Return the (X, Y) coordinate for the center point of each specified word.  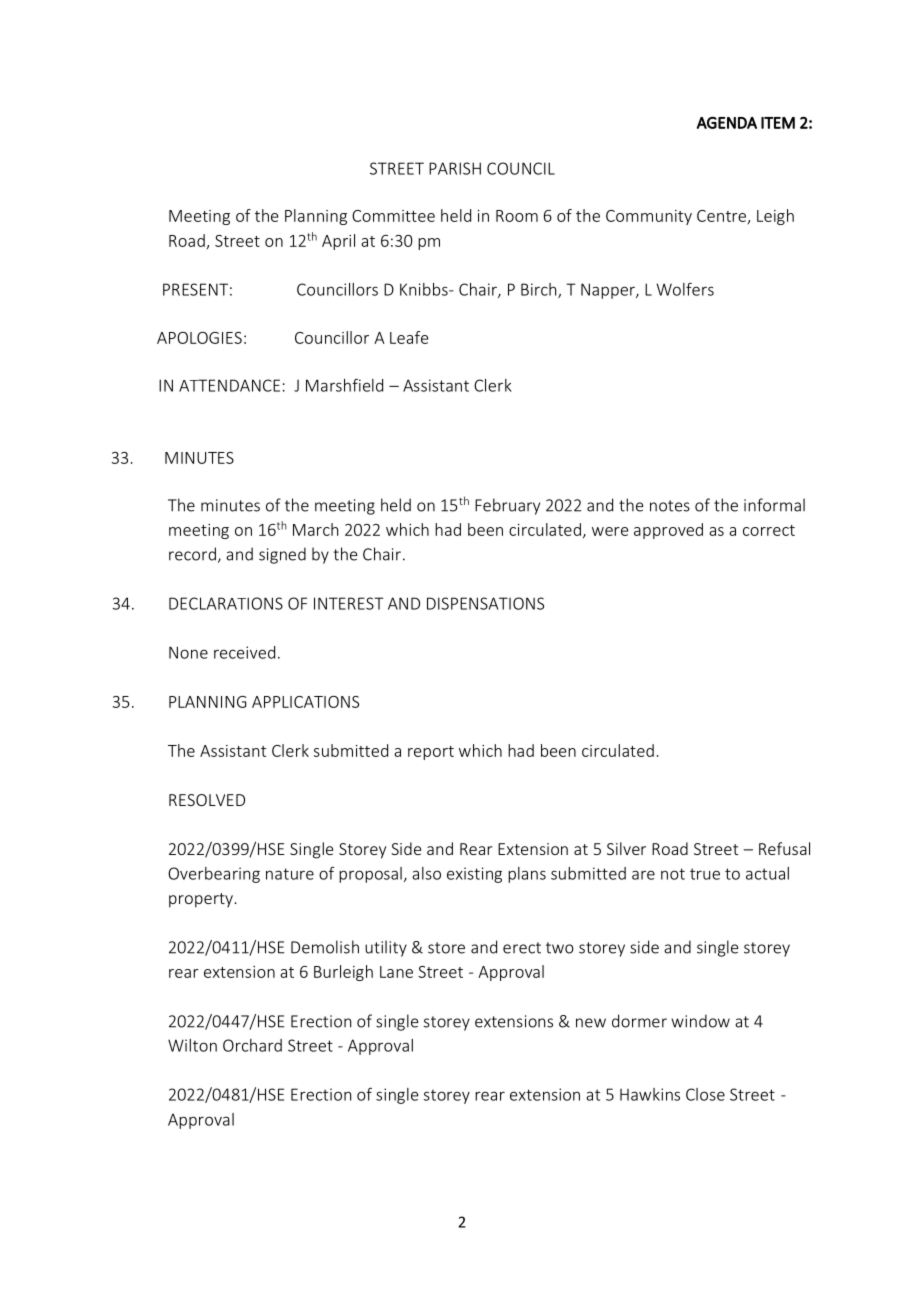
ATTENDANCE (229, 385)
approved (668, 531)
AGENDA (727, 122)
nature (290, 874)
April (338, 242)
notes (670, 506)
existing (474, 875)
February (507, 506)
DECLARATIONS (226, 603)
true (705, 874)
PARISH (455, 168)
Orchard (252, 1045)
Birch (540, 290)
